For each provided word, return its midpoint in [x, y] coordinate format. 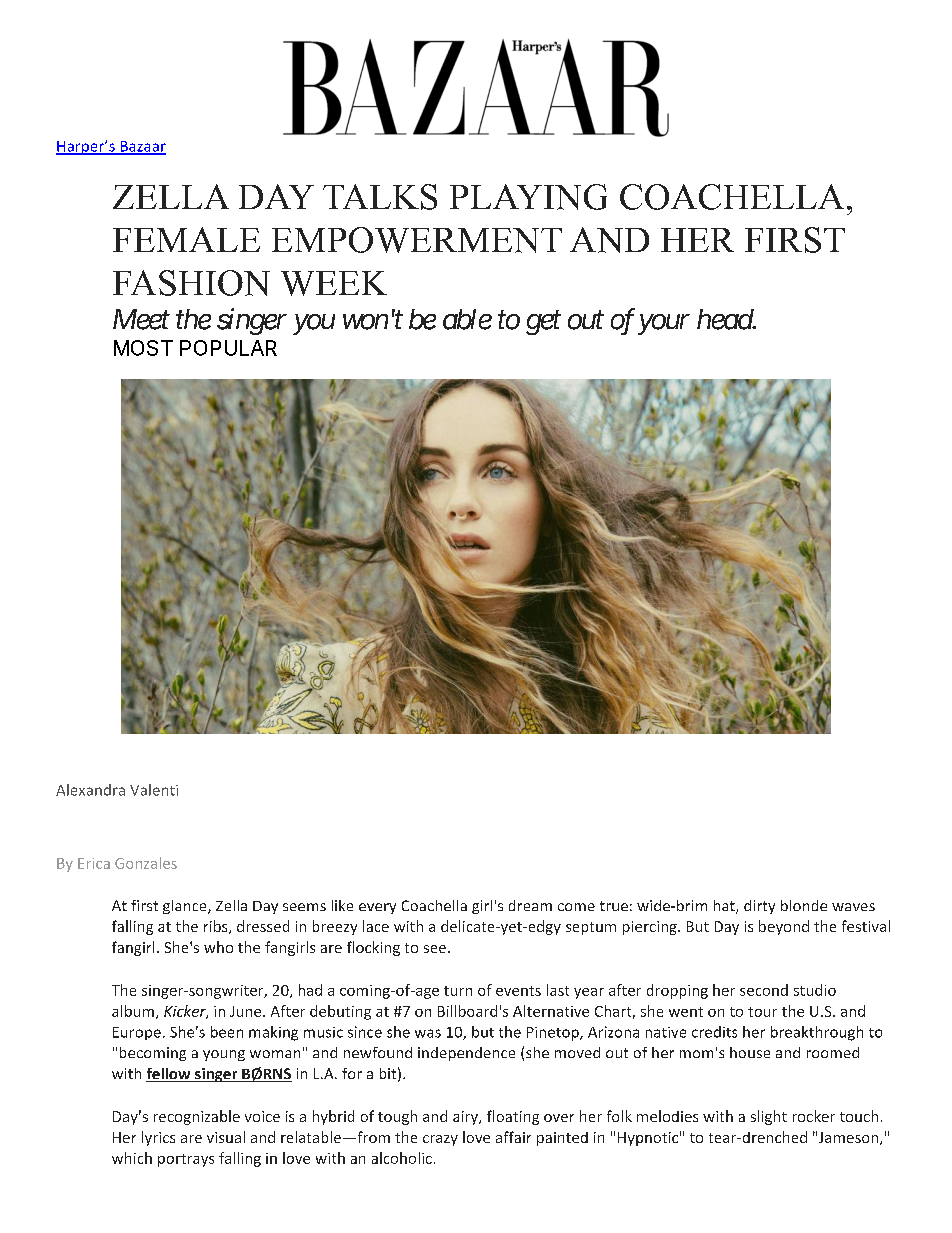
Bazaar [142, 147]
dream [530, 905]
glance [186, 907]
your [664, 324]
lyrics [158, 1138]
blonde [804, 905]
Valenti [154, 790]
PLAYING [528, 197]
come [576, 907]
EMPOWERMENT [417, 240]
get [543, 323]
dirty [759, 907]
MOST [143, 348]
